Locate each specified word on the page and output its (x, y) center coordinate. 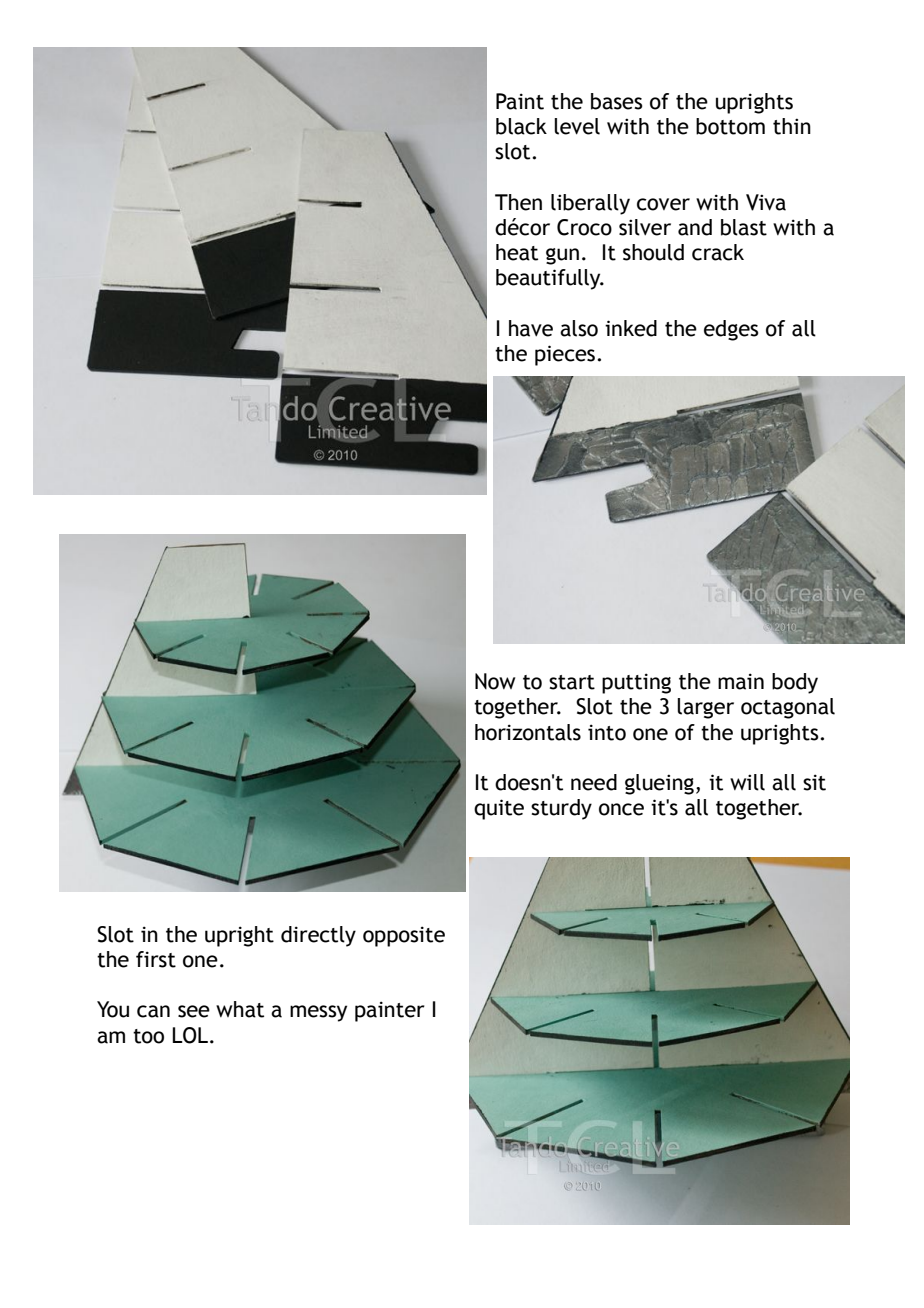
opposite (404, 936)
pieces (565, 355)
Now (495, 681)
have (531, 328)
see (194, 1011)
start (572, 682)
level (577, 126)
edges (731, 330)
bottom (730, 126)
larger (705, 708)
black (521, 126)
